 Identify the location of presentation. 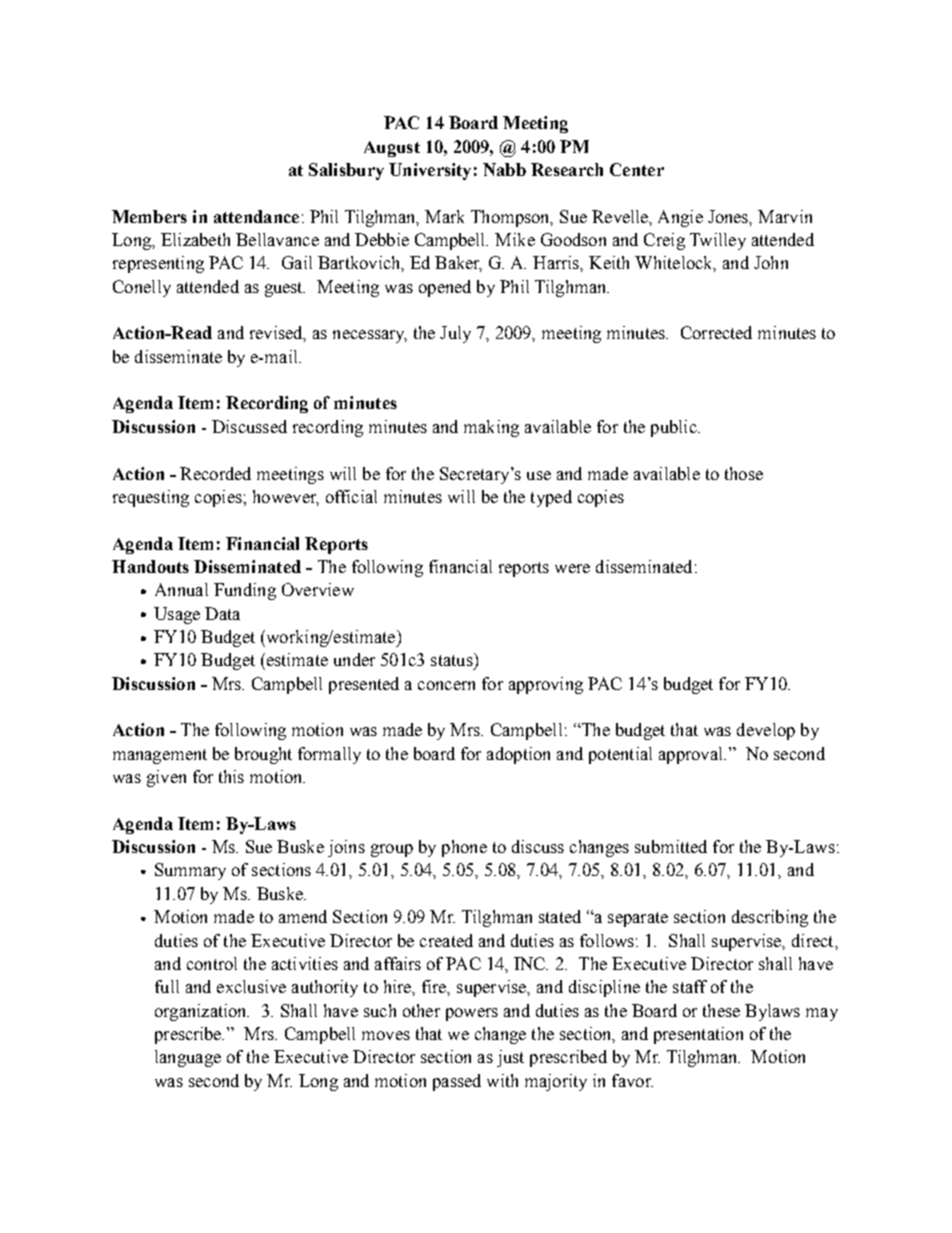
(698, 1035).
